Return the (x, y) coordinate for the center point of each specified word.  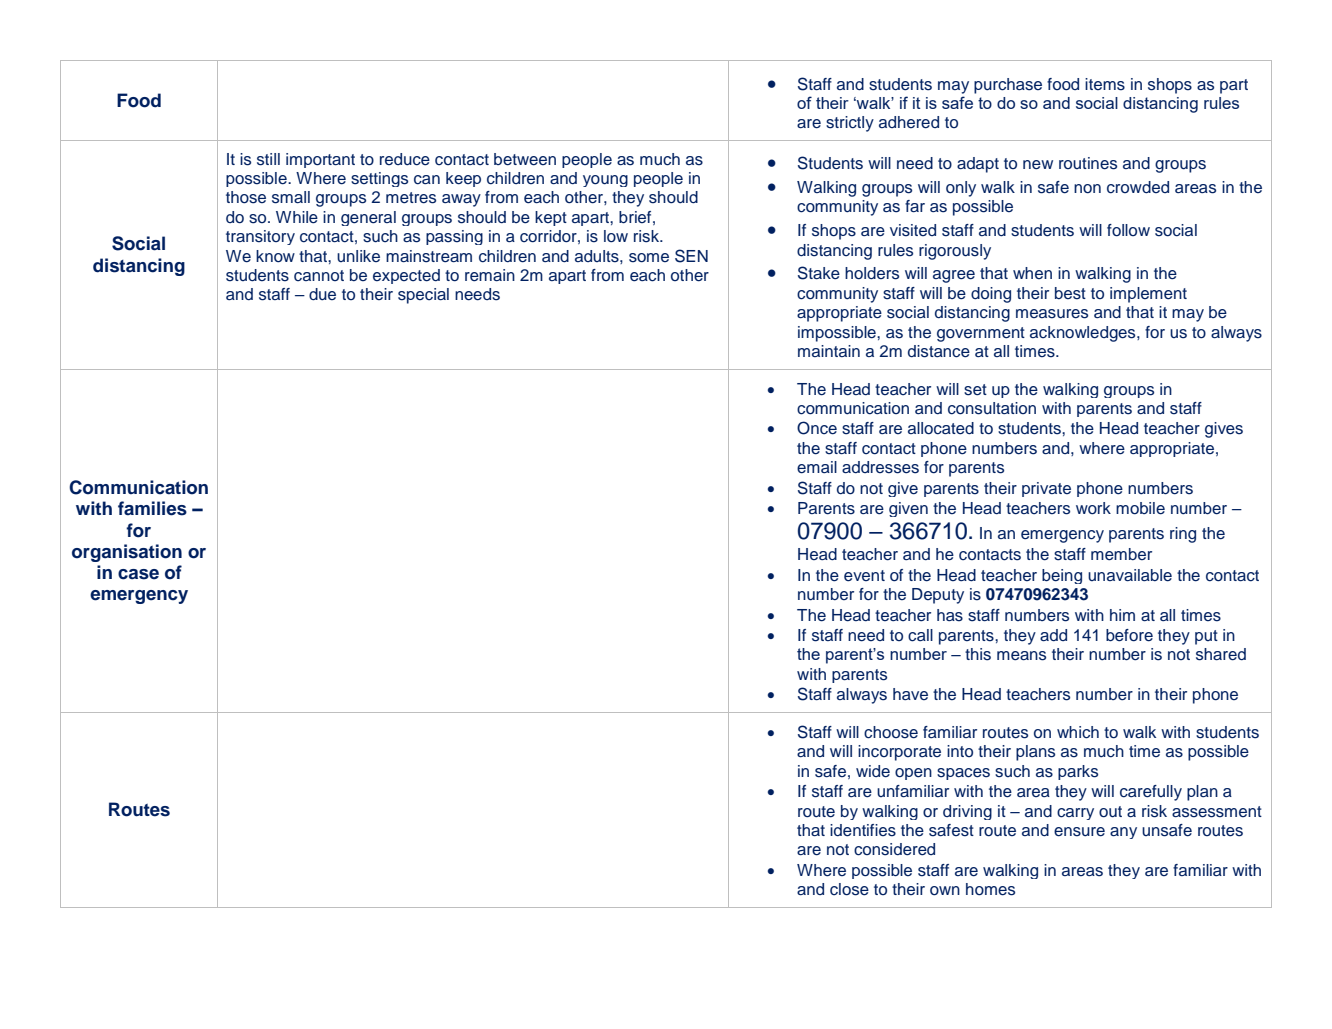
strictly (850, 124)
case (138, 574)
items (1105, 84)
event (864, 576)
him (1122, 615)
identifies (863, 830)
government (981, 334)
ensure (1079, 832)
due (322, 294)
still (268, 159)
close (849, 889)
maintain (829, 351)
